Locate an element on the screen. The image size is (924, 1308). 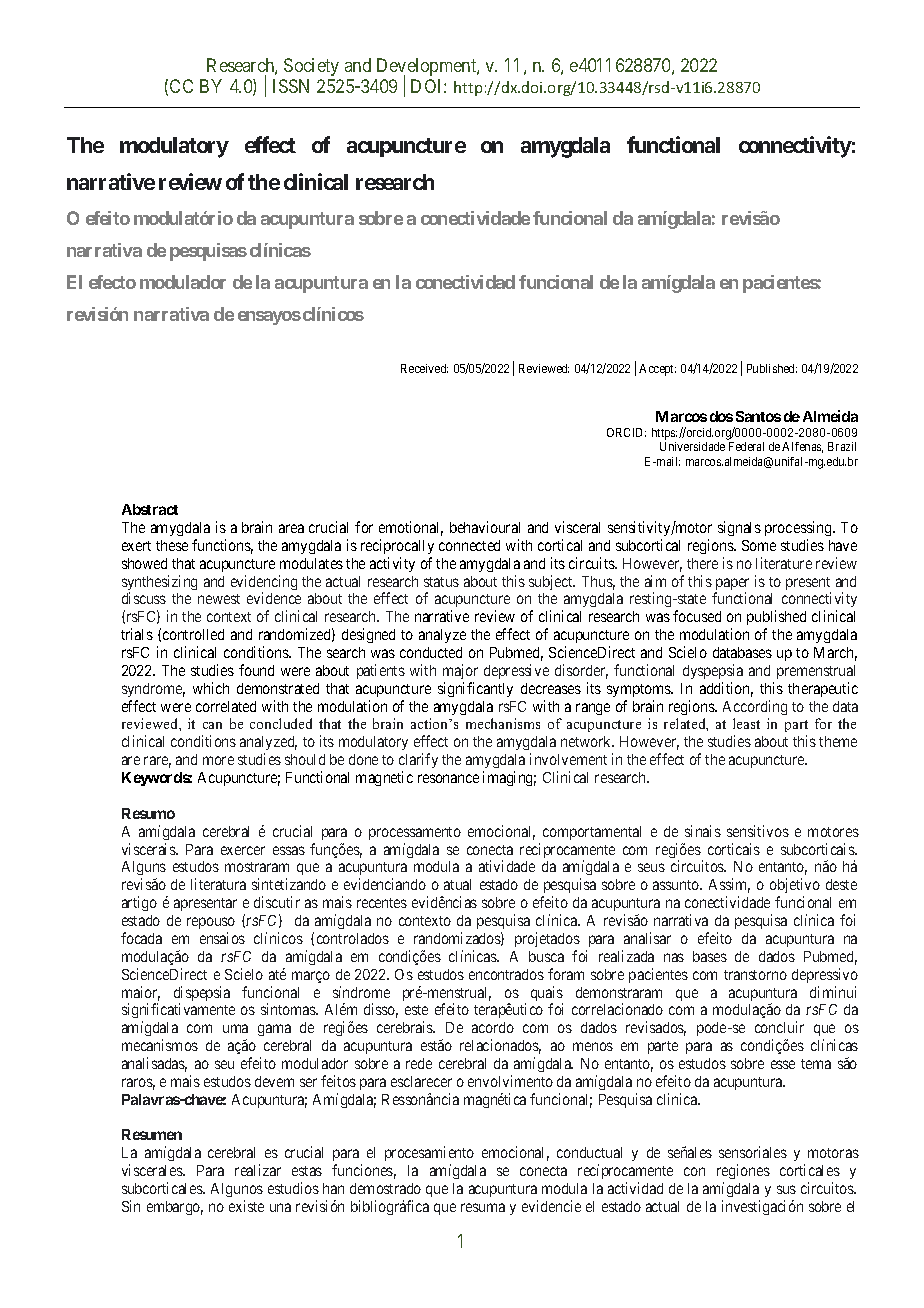
ISSN is located at coordinates (291, 86).
